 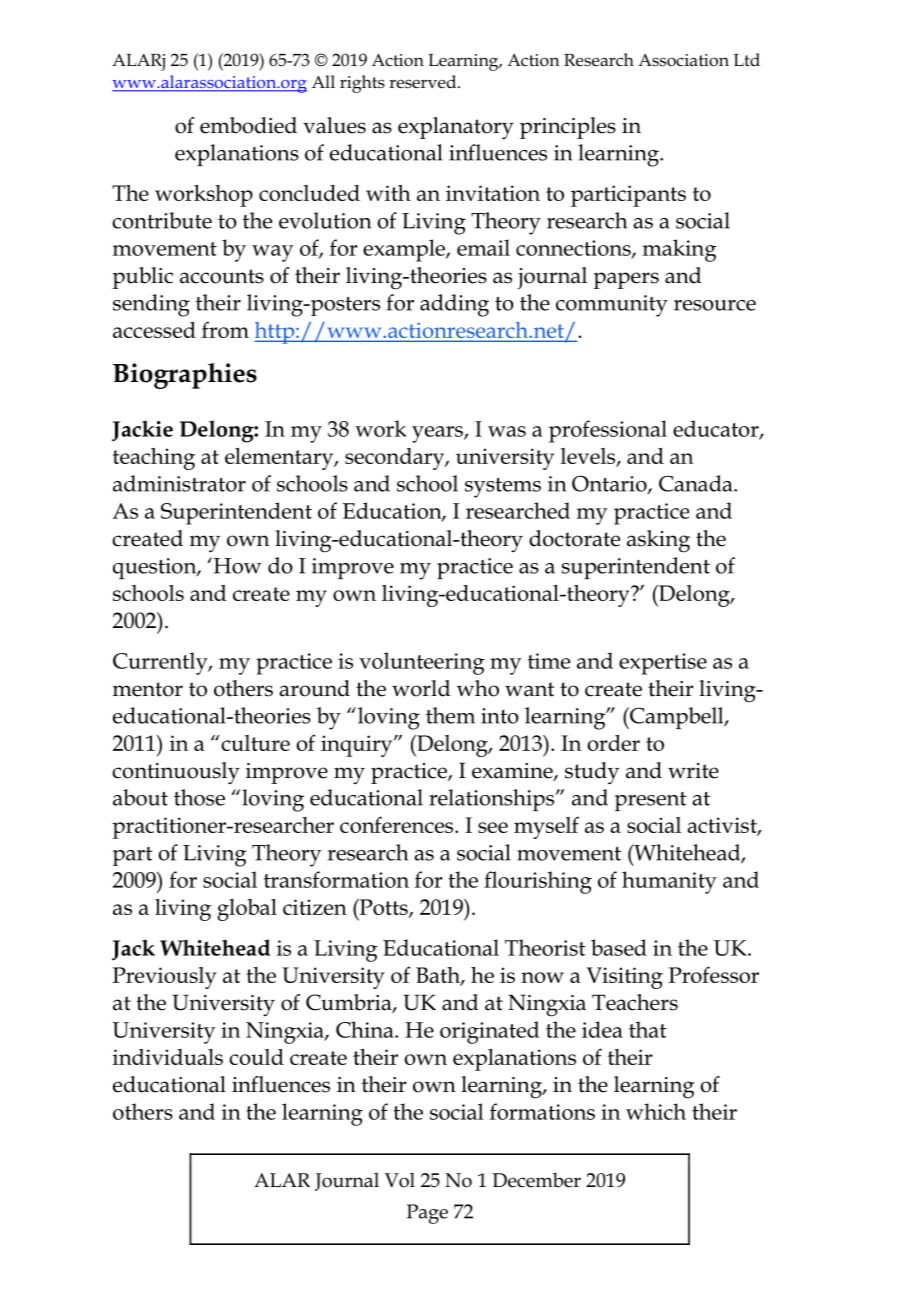 I want to click on could, so click(x=256, y=1057).
